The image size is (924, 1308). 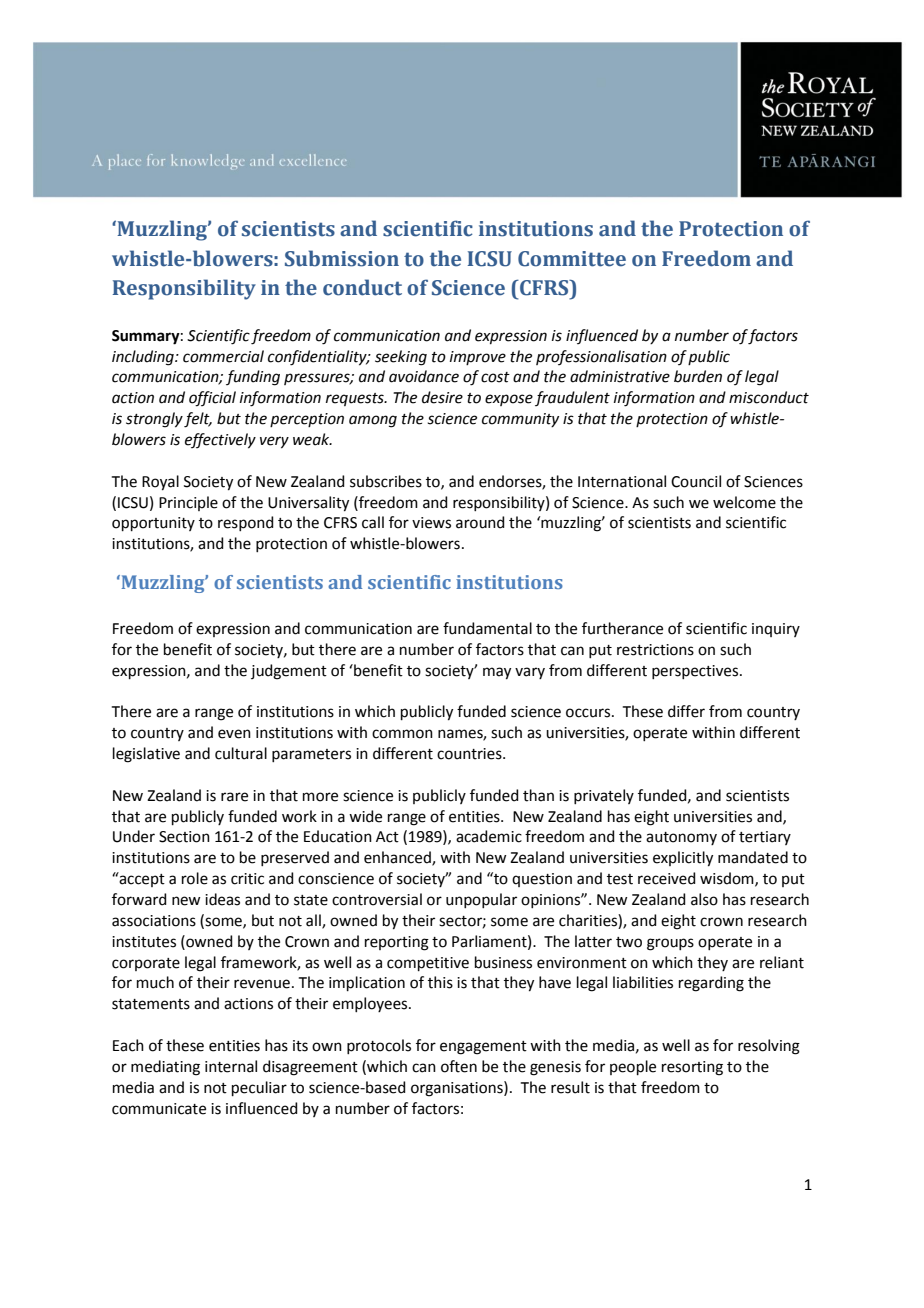 What do you see at coordinates (431, 523) in the page?
I see `views` at bounding box center [431, 523].
